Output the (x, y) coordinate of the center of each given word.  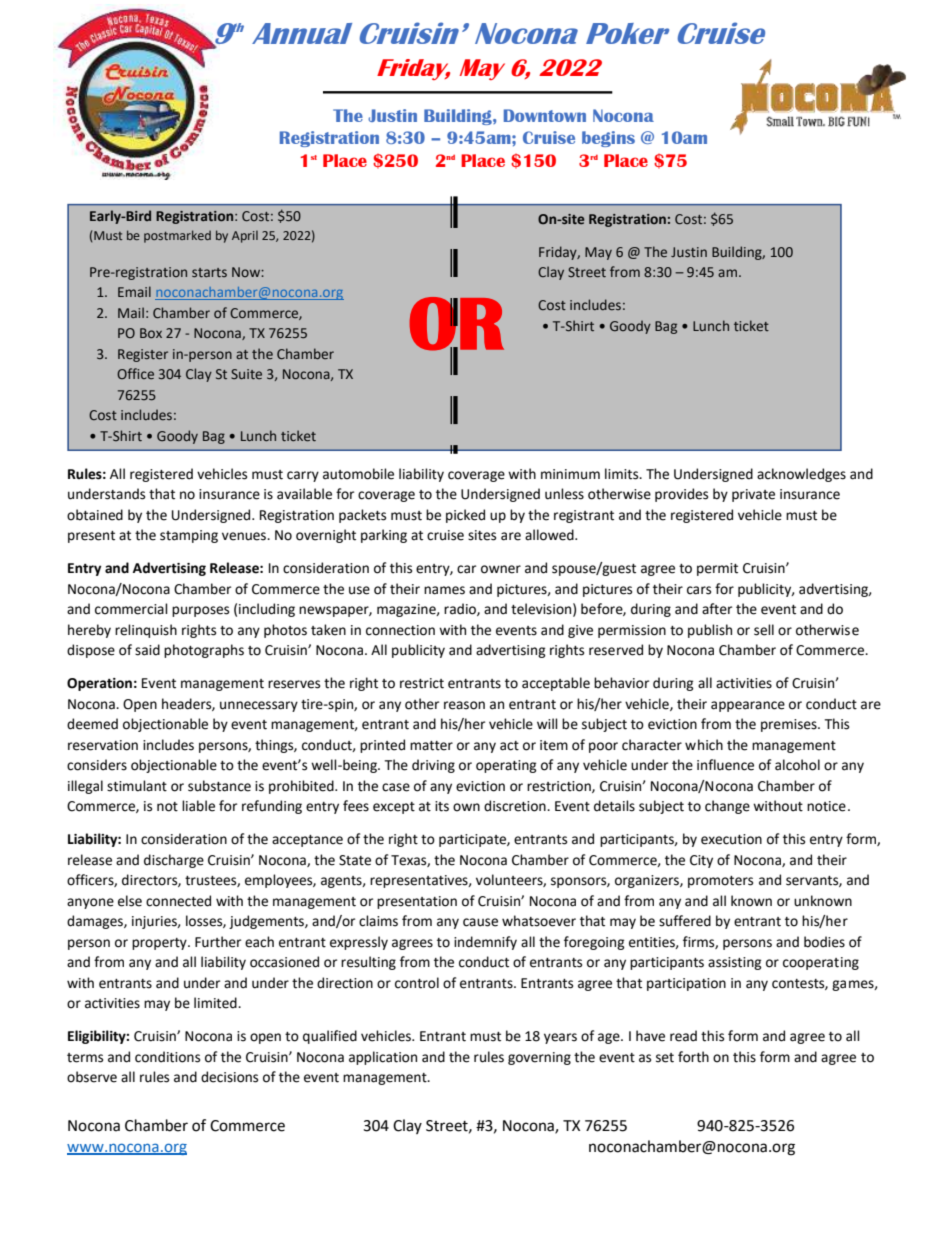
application (383, 1058)
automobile (358, 474)
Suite (246, 374)
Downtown (545, 115)
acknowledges (801, 475)
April (245, 236)
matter (431, 746)
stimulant (137, 786)
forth (693, 1057)
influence (725, 765)
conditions (167, 1057)
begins (608, 139)
